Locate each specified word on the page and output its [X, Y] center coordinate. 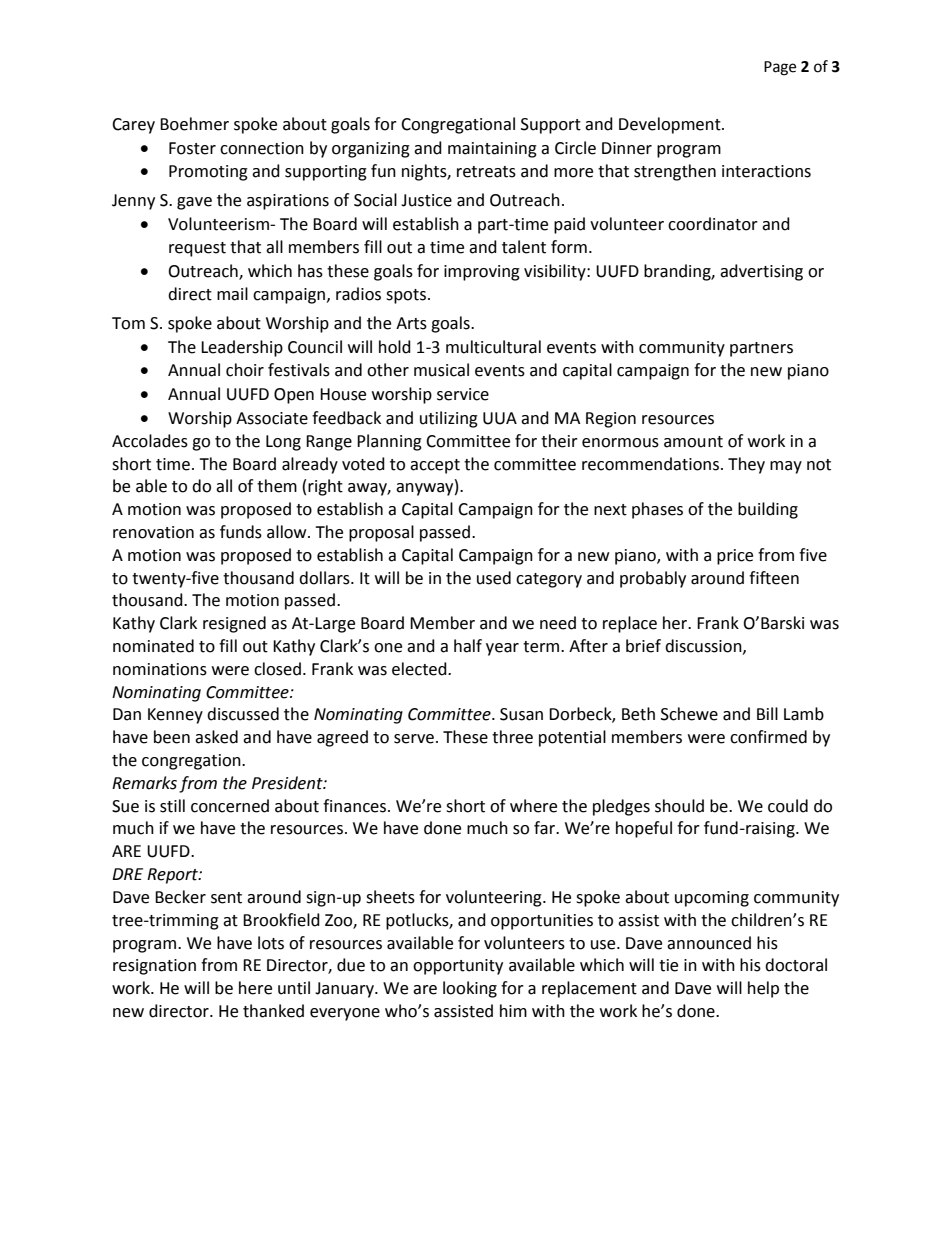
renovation [153, 532]
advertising [761, 272]
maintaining [492, 150]
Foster [192, 148]
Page [780, 68]
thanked [273, 1011]
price [735, 557]
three [512, 737]
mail [232, 294]
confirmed [768, 737]
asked [216, 737]
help [763, 989]
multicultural [493, 347]
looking [470, 989]
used [494, 578]
